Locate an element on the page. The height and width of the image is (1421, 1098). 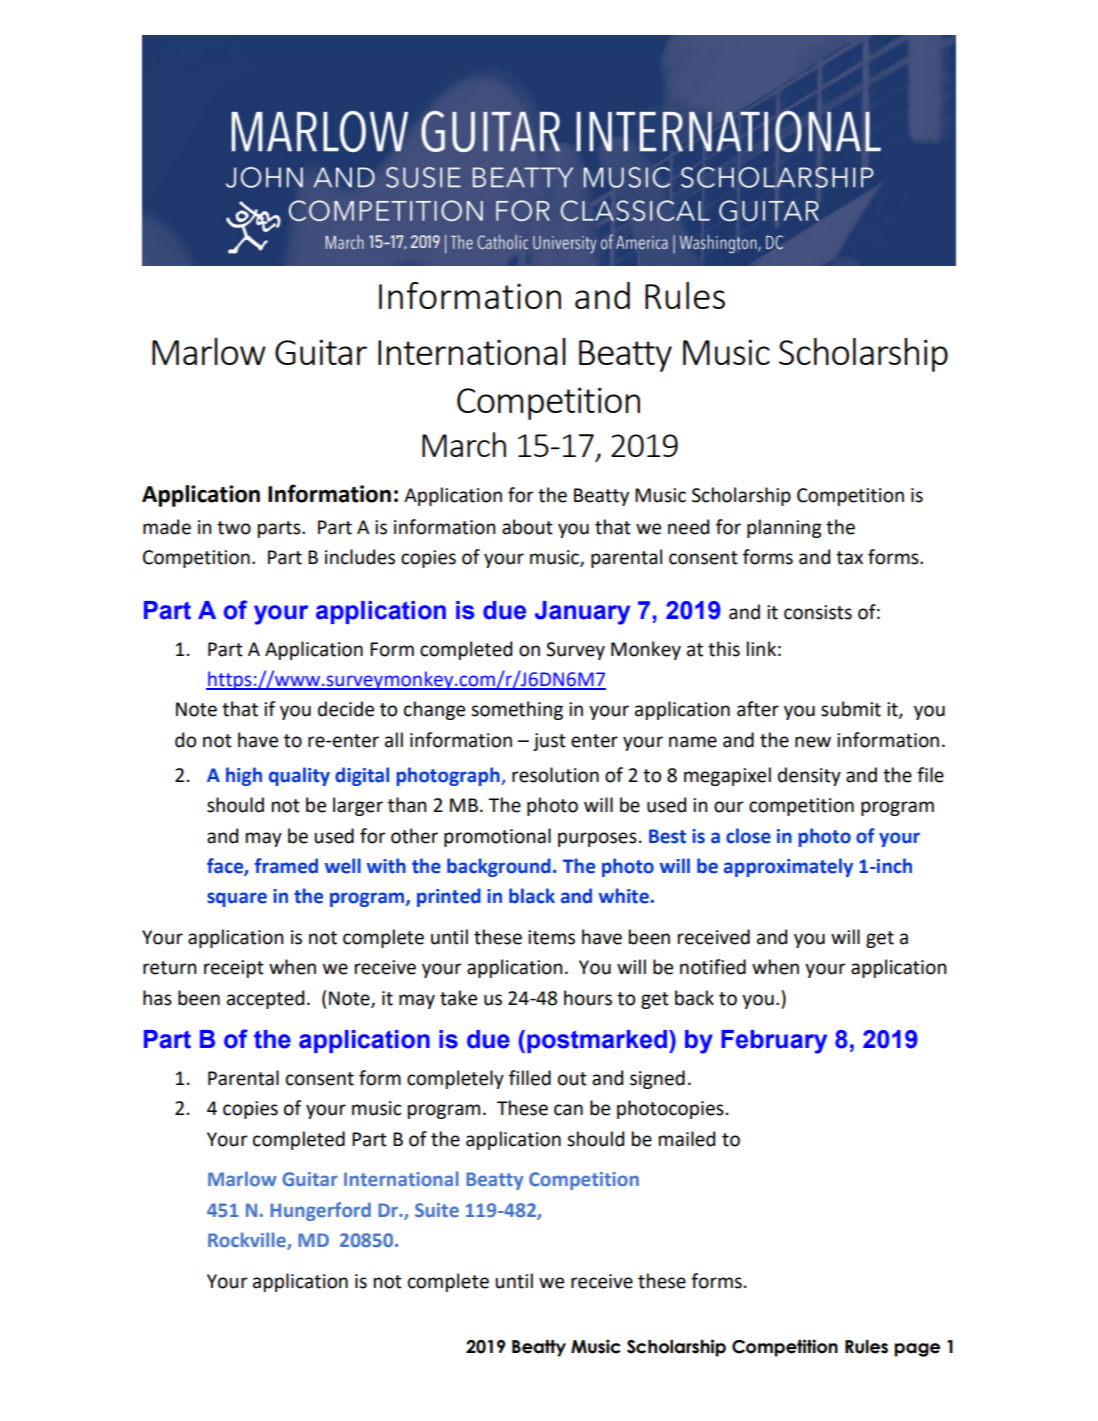
something is located at coordinates (517, 710).
